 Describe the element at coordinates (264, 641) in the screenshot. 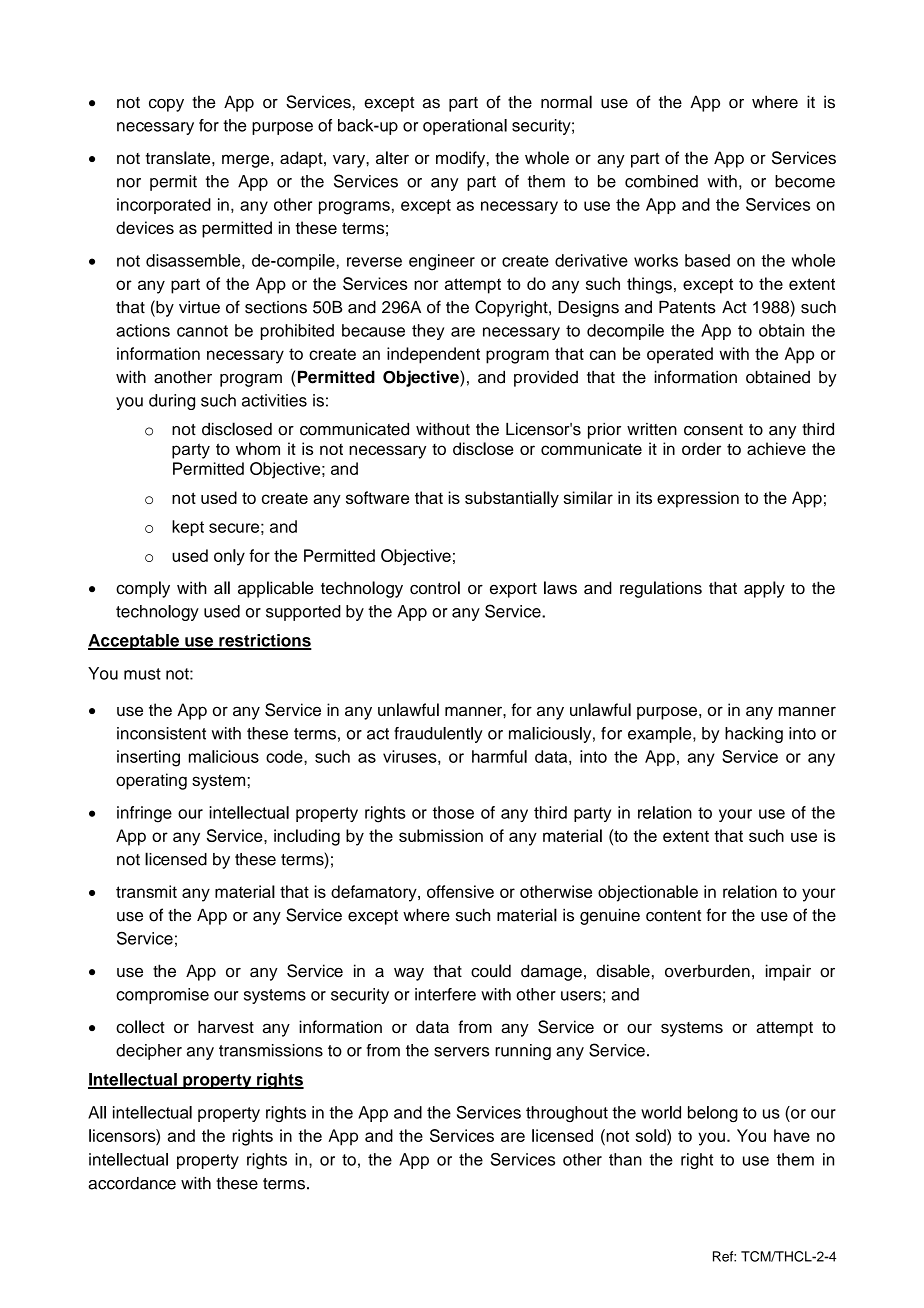

I see `restrictions` at that location.
